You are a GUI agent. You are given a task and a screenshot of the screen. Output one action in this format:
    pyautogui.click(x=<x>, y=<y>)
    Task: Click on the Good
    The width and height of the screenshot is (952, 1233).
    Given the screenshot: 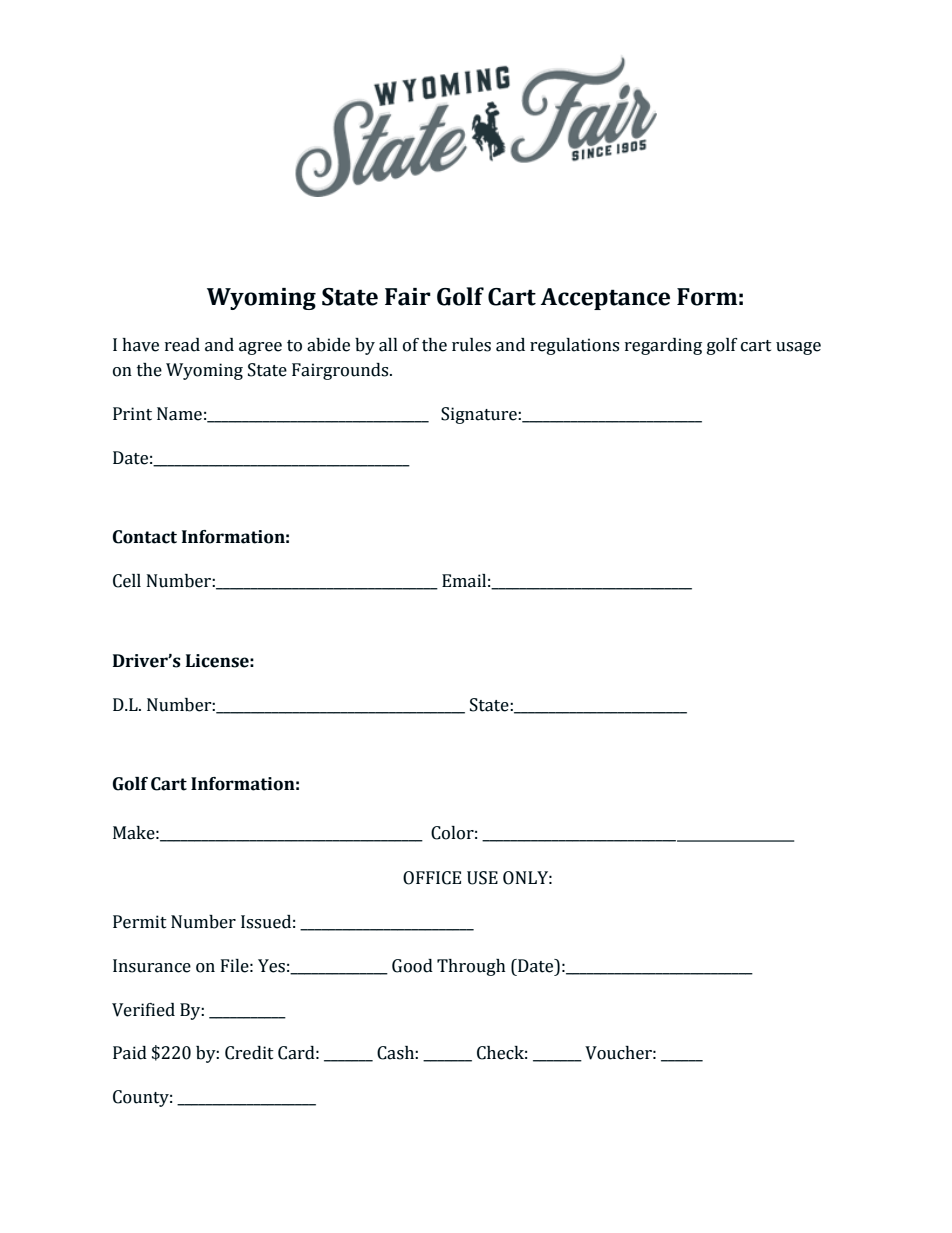 What is the action you would take?
    pyautogui.click(x=412, y=966)
